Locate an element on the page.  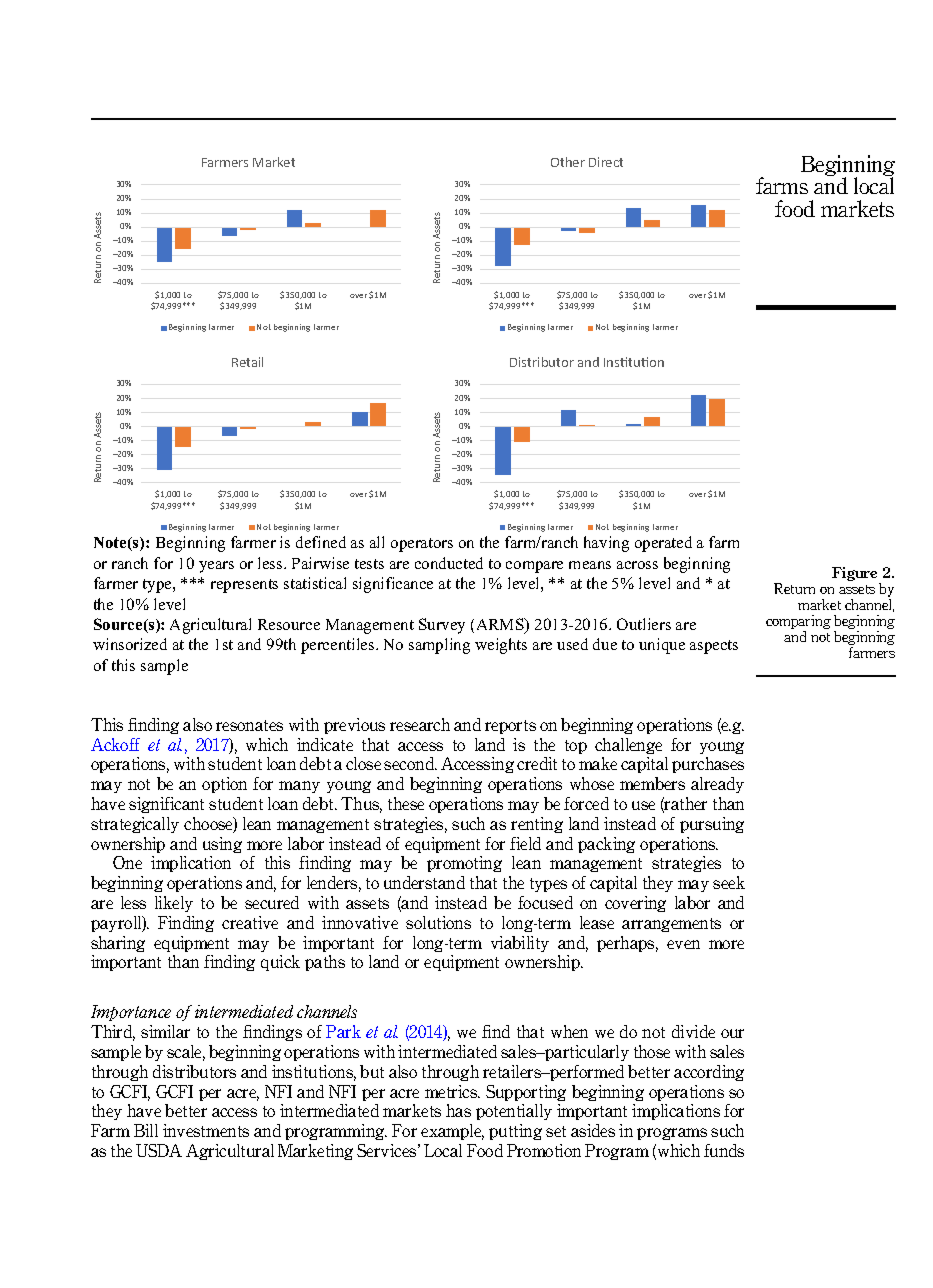
pursuing is located at coordinates (712, 825).
